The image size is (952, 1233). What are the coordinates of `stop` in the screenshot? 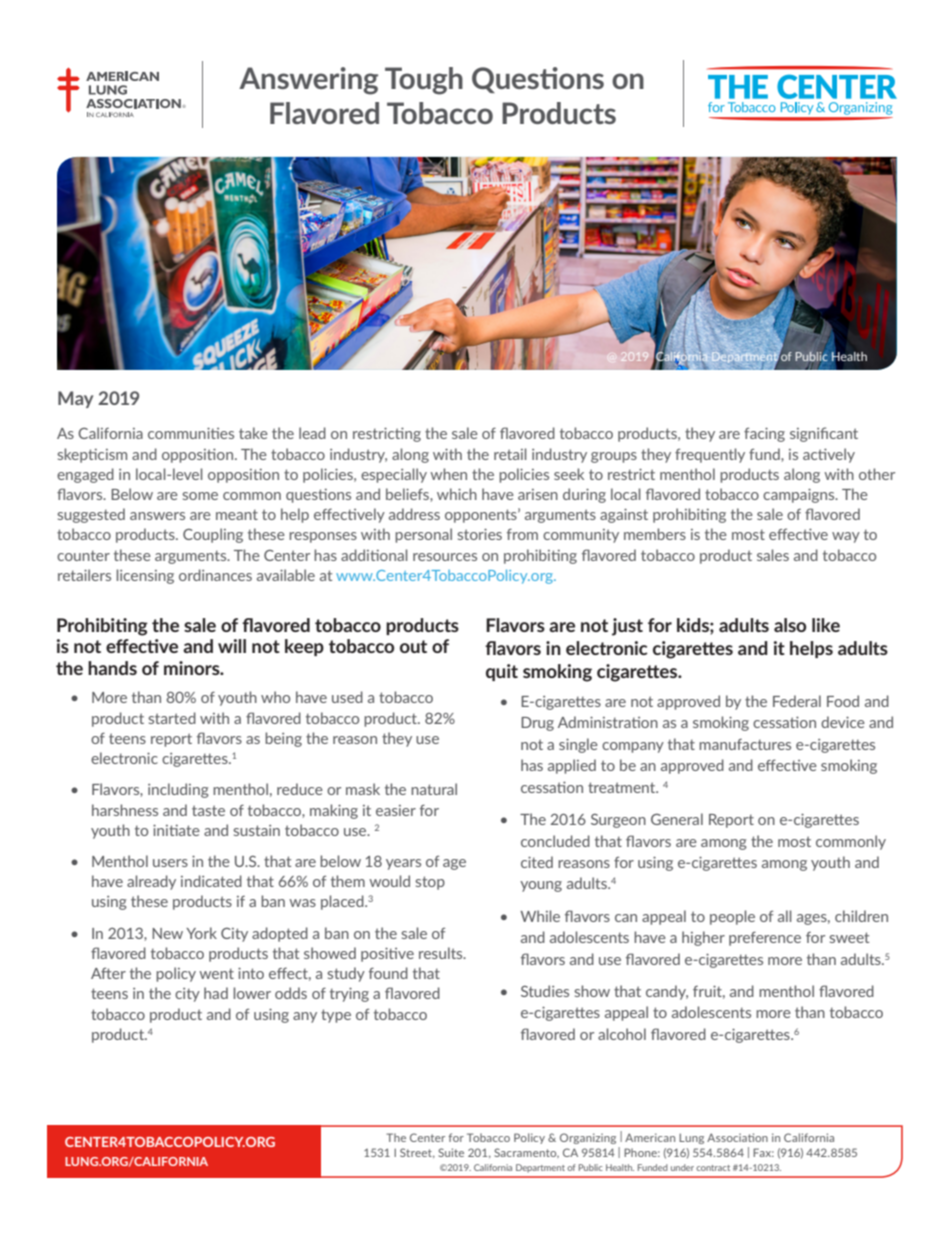 It's located at (430, 883).
